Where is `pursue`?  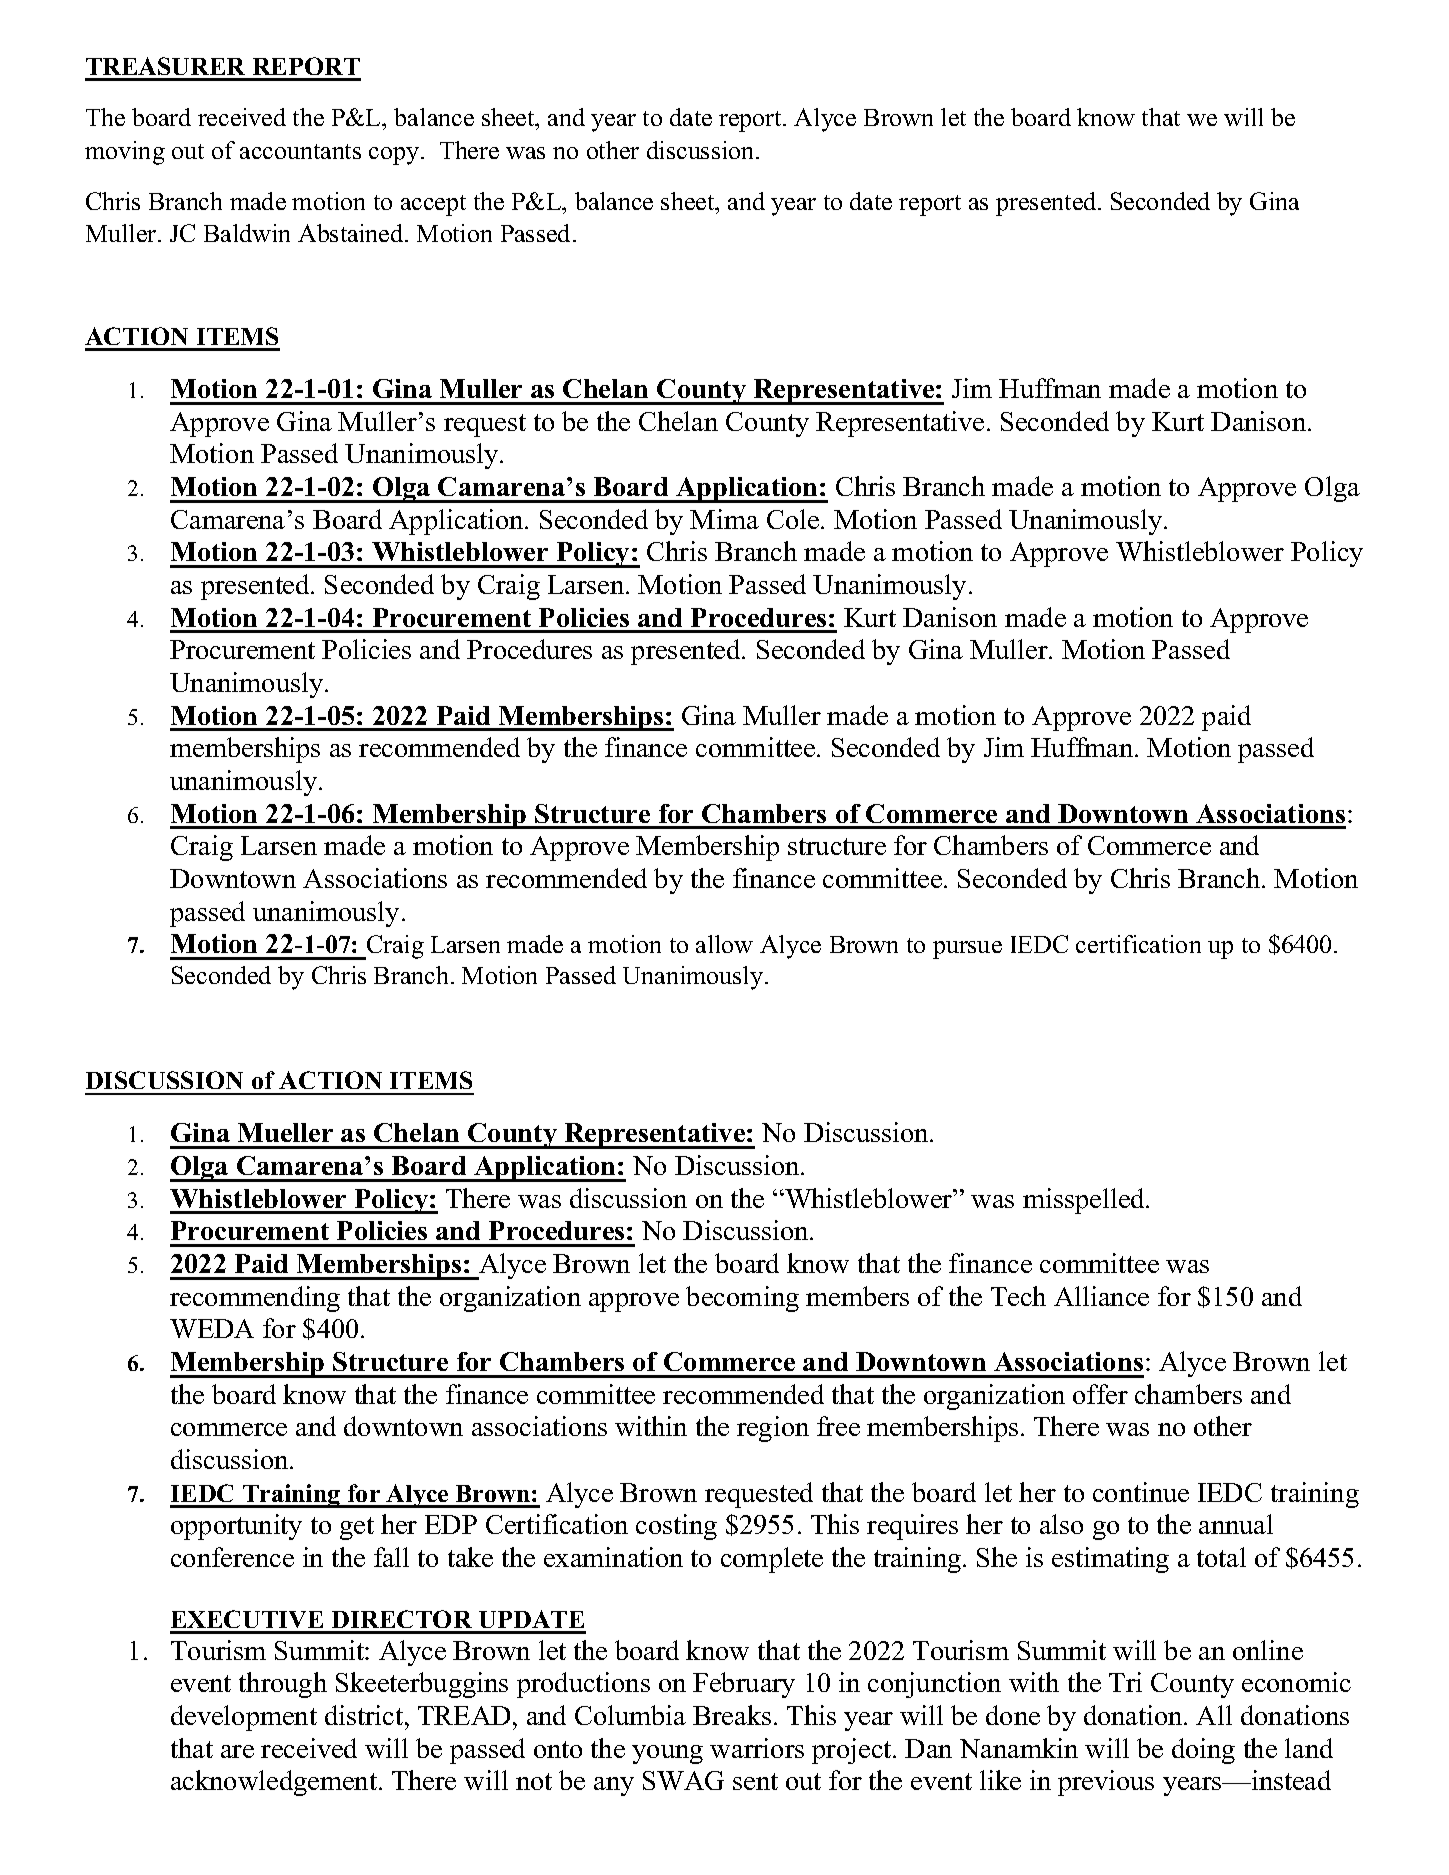 pursue is located at coordinates (967, 950).
